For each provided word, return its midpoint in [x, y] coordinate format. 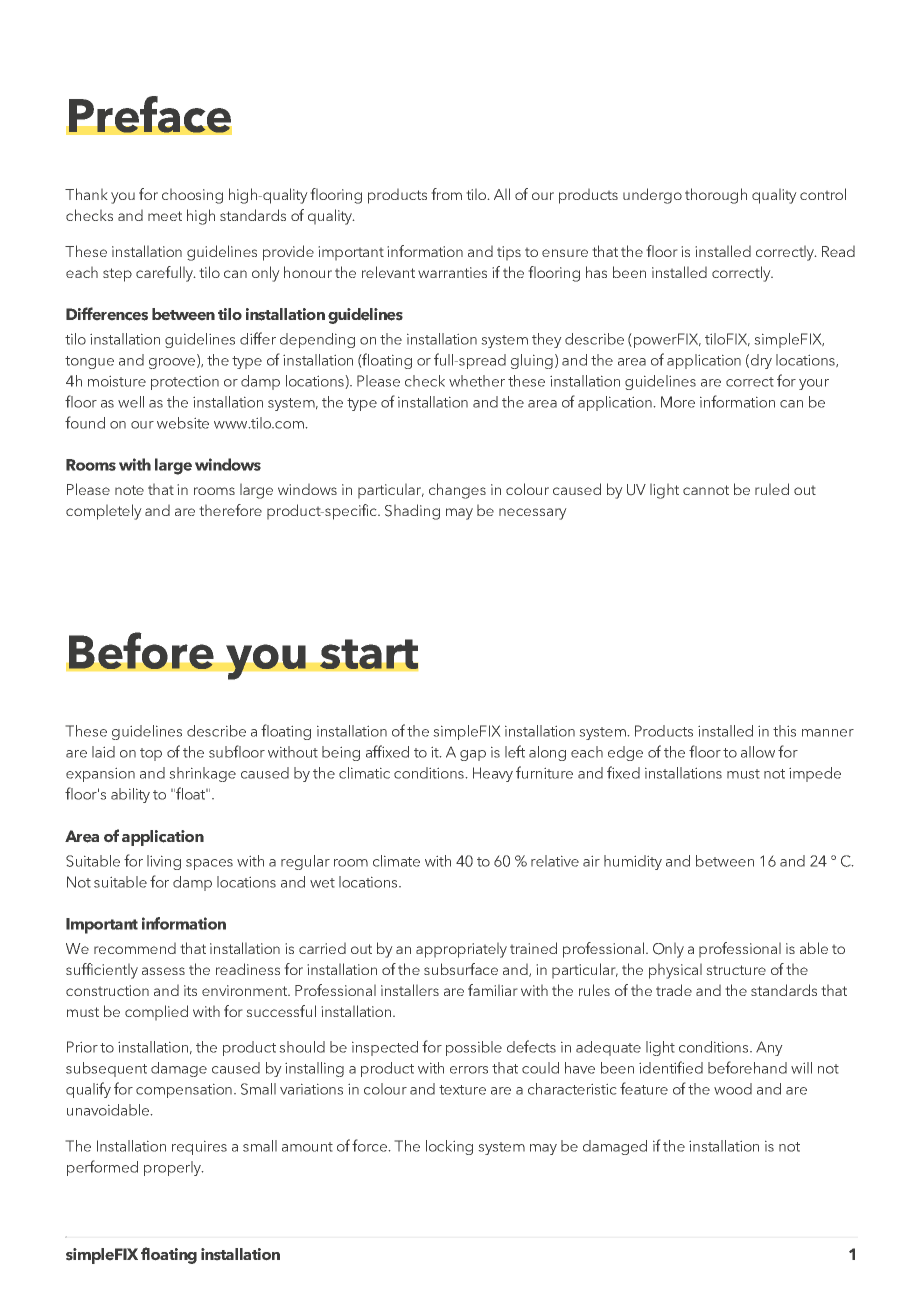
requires [199, 1147]
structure [736, 970]
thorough [716, 196]
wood [733, 1089]
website [183, 423]
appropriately [461, 950]
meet [165, 216]
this [784, 731]
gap [473, 755]
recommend [135, 948]
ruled [772, 489]
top [151, 754]
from [446, 194]
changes [457, 491]
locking [449, 1147]
